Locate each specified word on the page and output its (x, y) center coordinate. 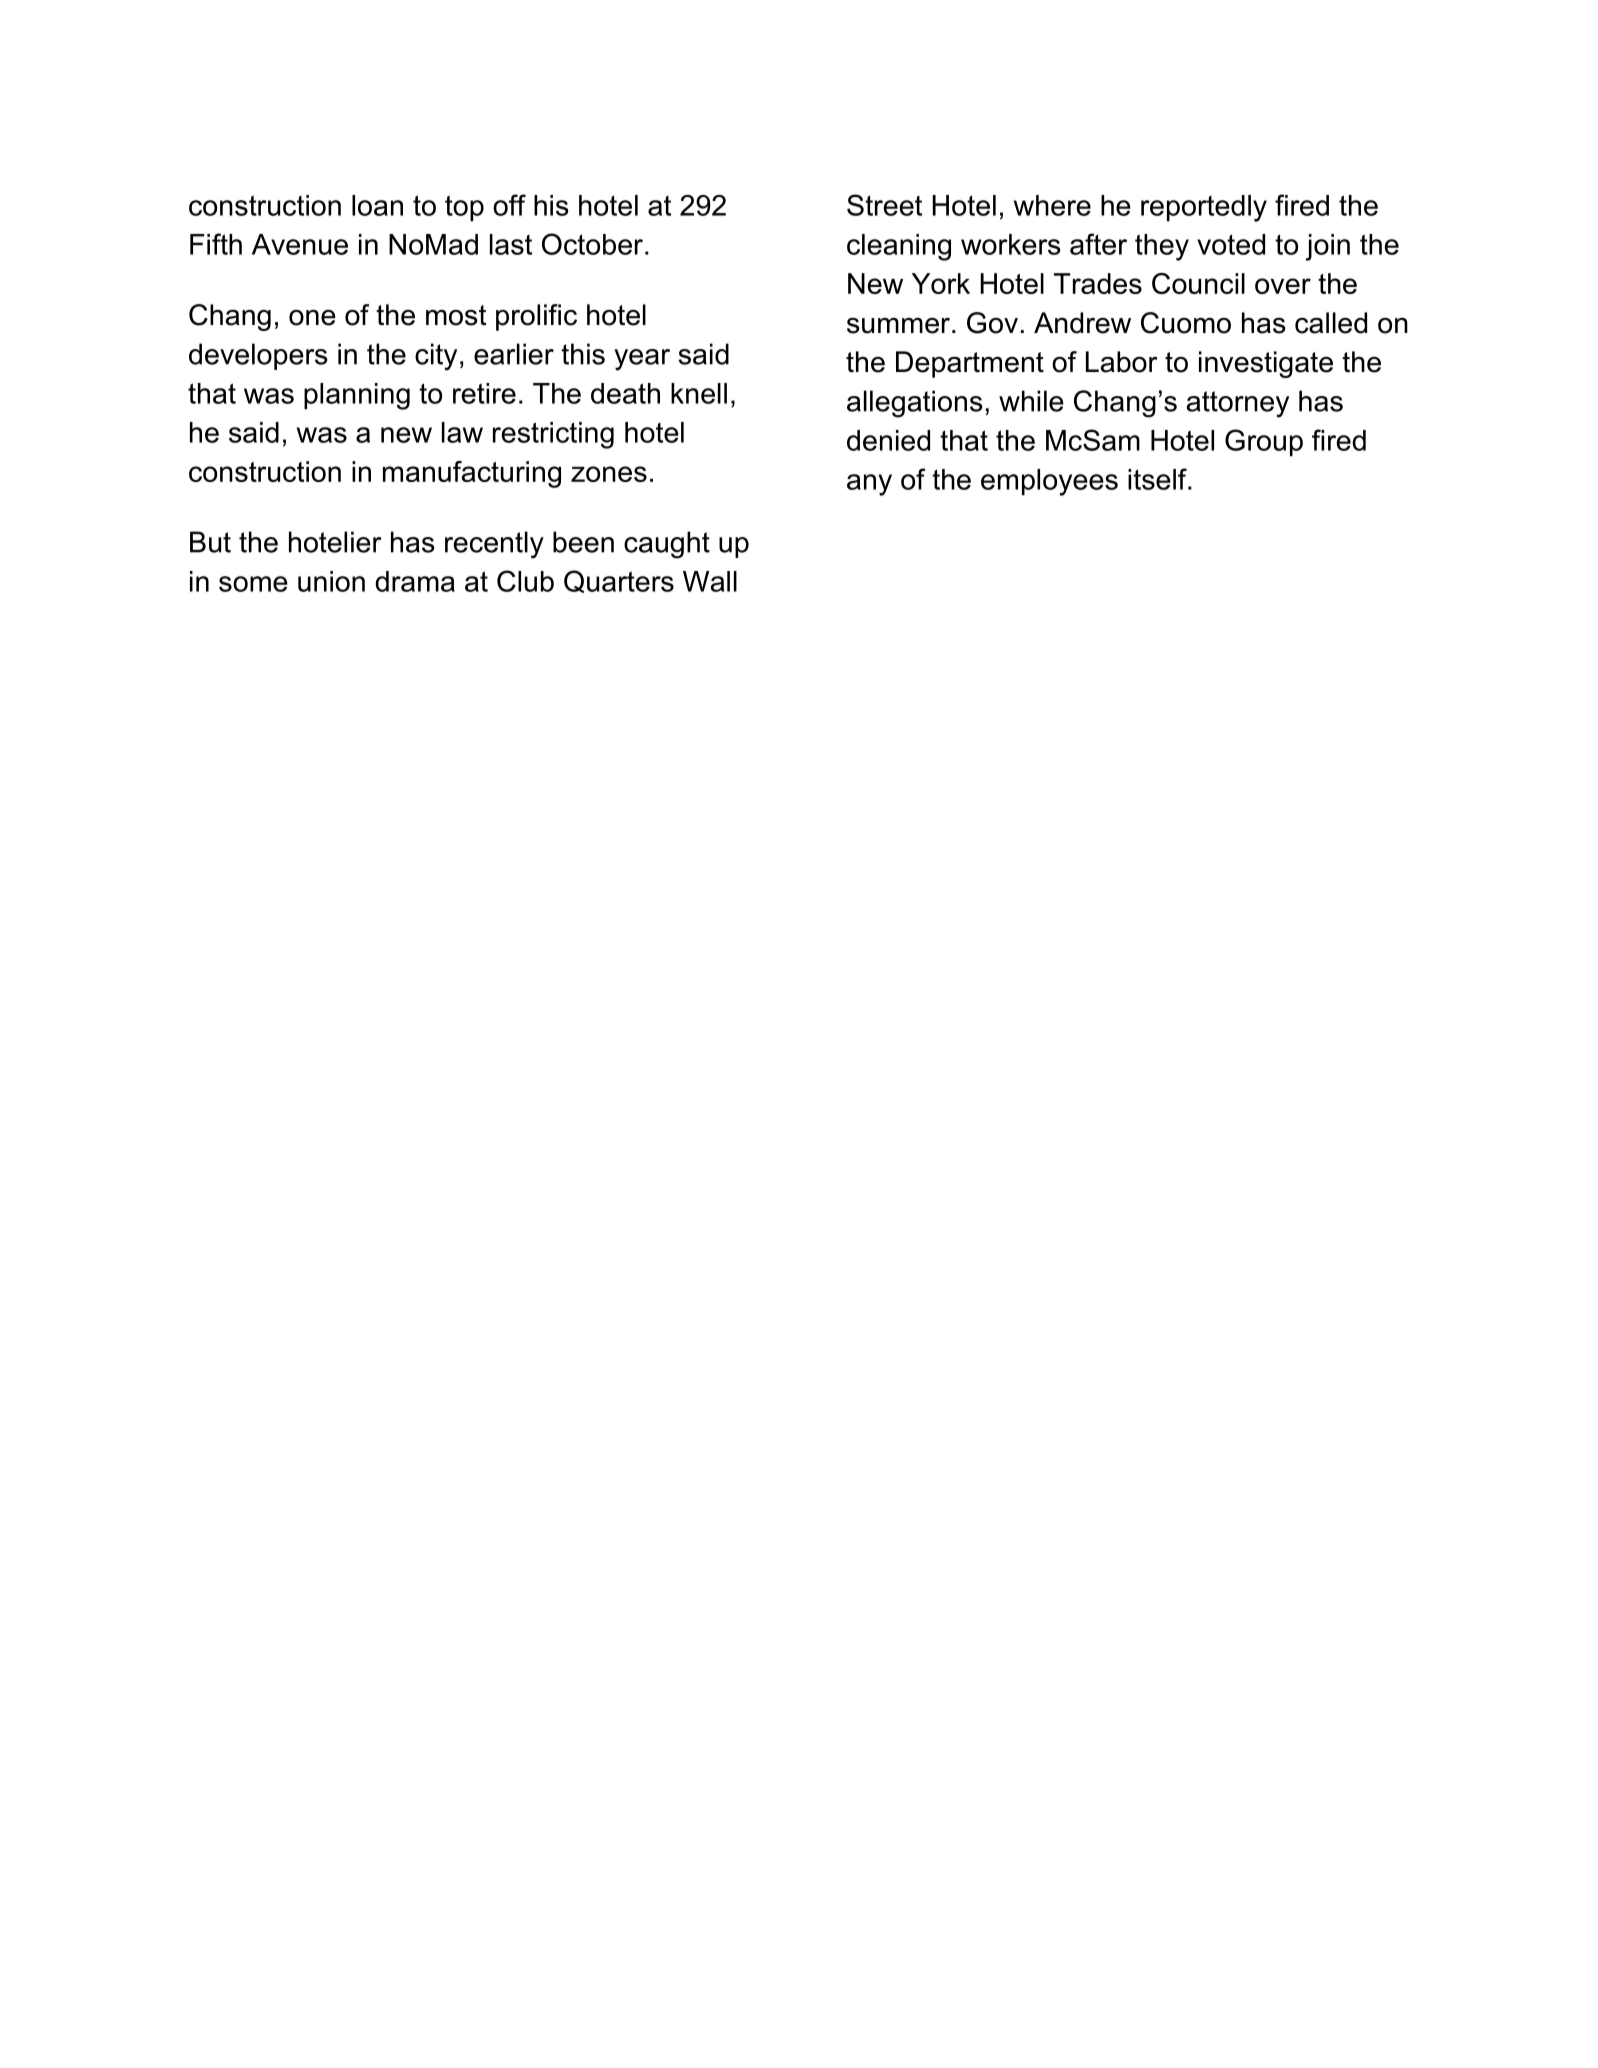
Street (884, 205)
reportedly (1204, 208)
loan (377, 205)
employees (1049, 482)
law (462, 432)
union (331, 581)
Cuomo (1186, 323)
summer (900, 325)
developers (258, 356)
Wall (710, 581)
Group (1264, 443)
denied (888, 440)
